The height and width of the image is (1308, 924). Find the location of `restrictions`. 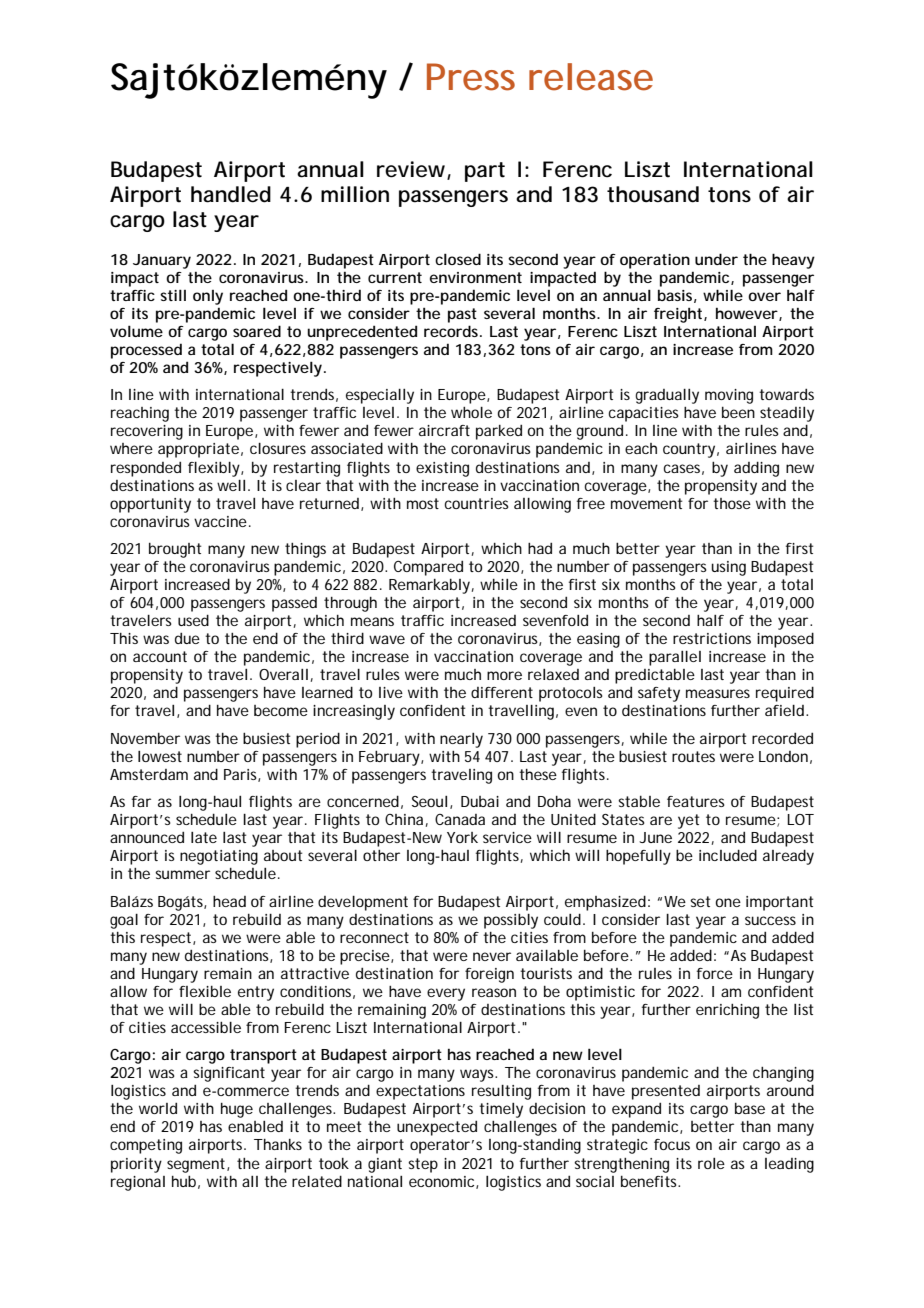

restrictions is located at coordinates (712, 638).
